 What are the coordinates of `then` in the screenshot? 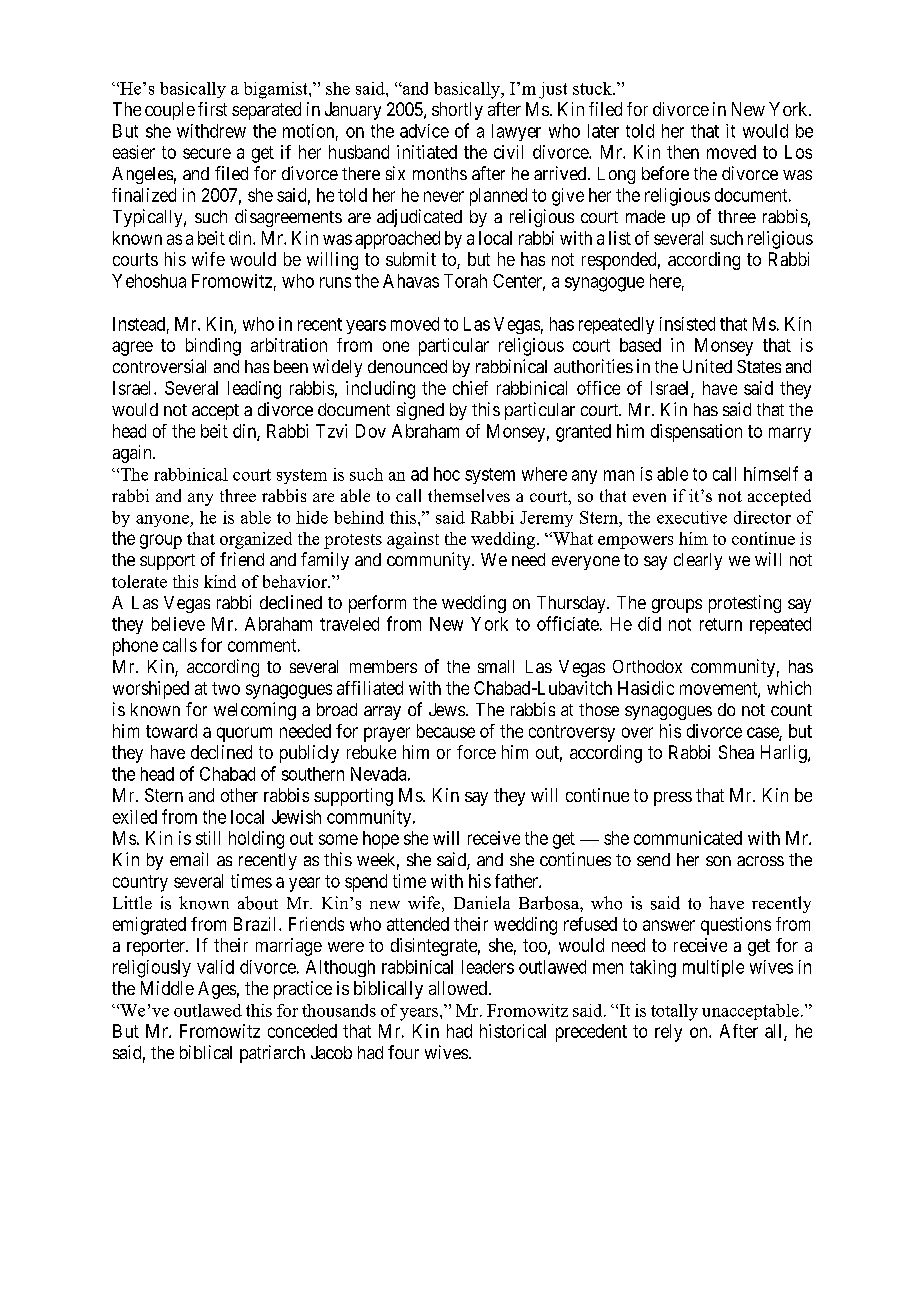 It's located at (683, 152).
